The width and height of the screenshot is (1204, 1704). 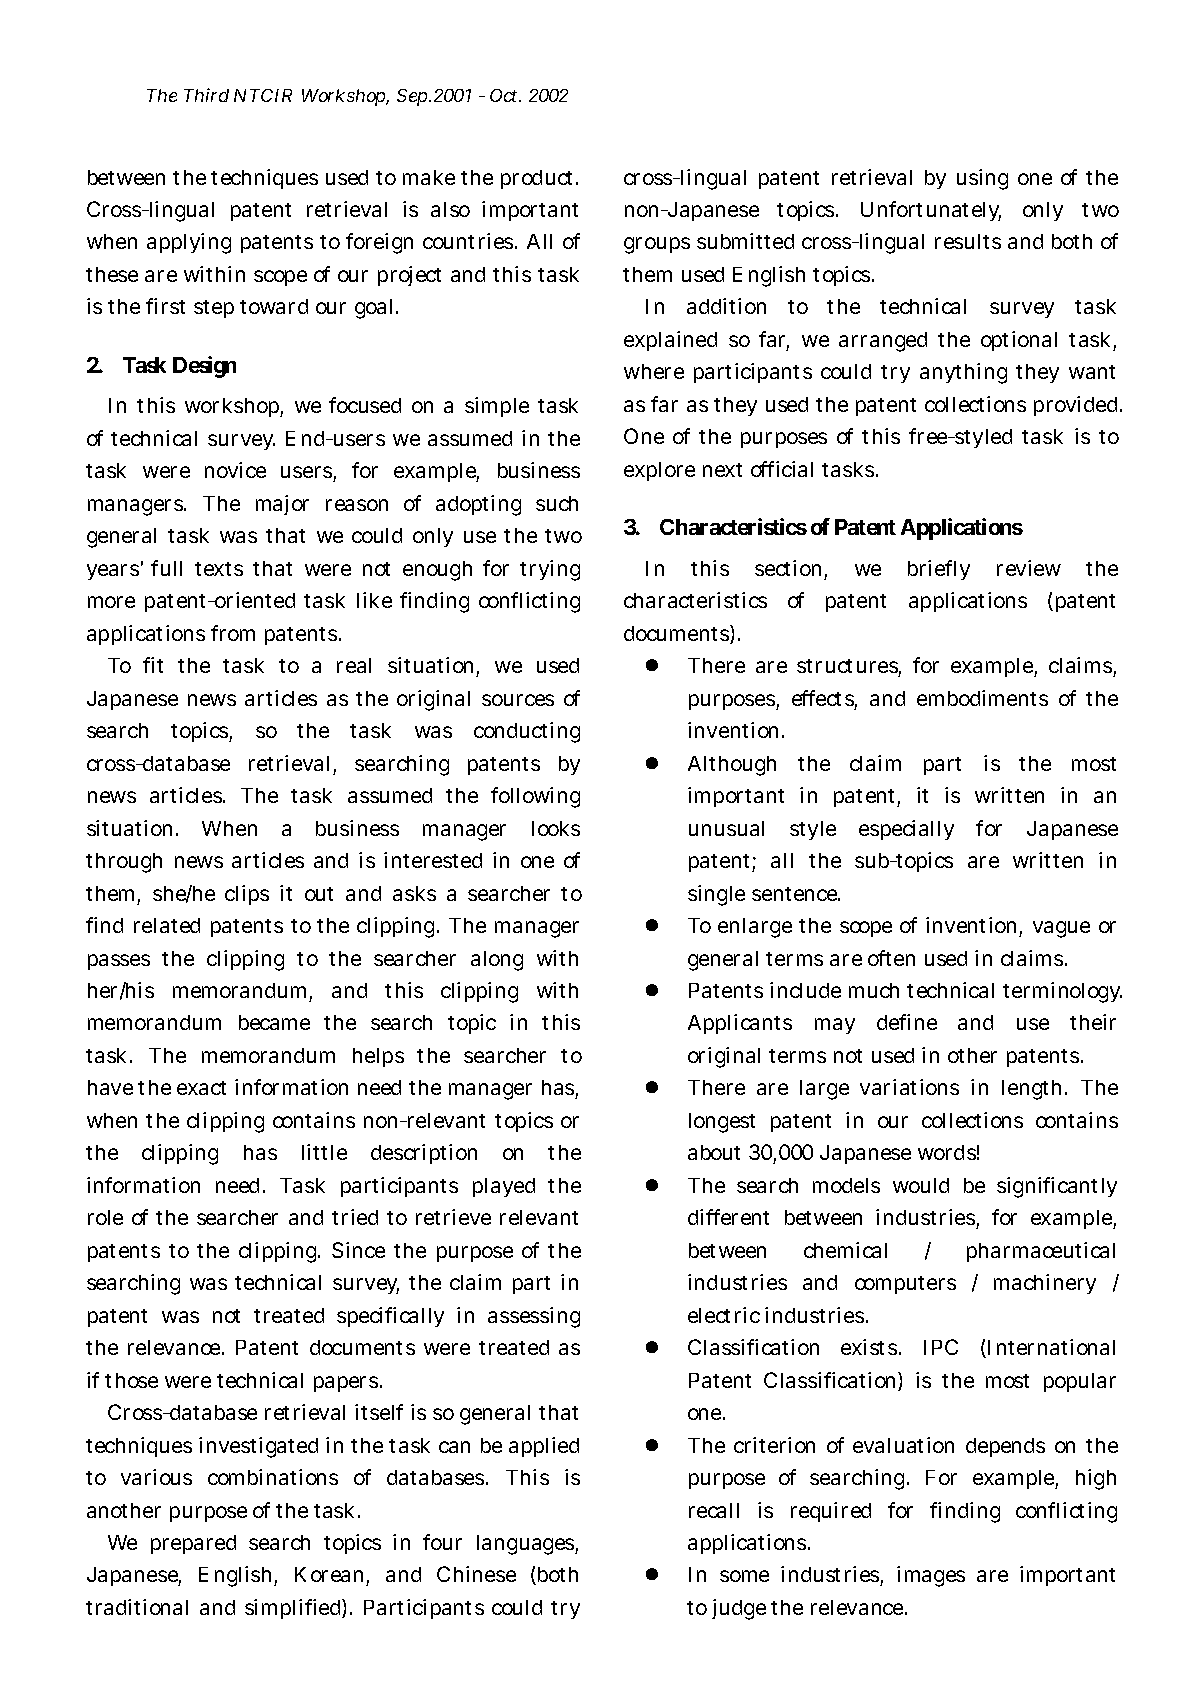 I want to click on especially, so click(x=906, y=830).
